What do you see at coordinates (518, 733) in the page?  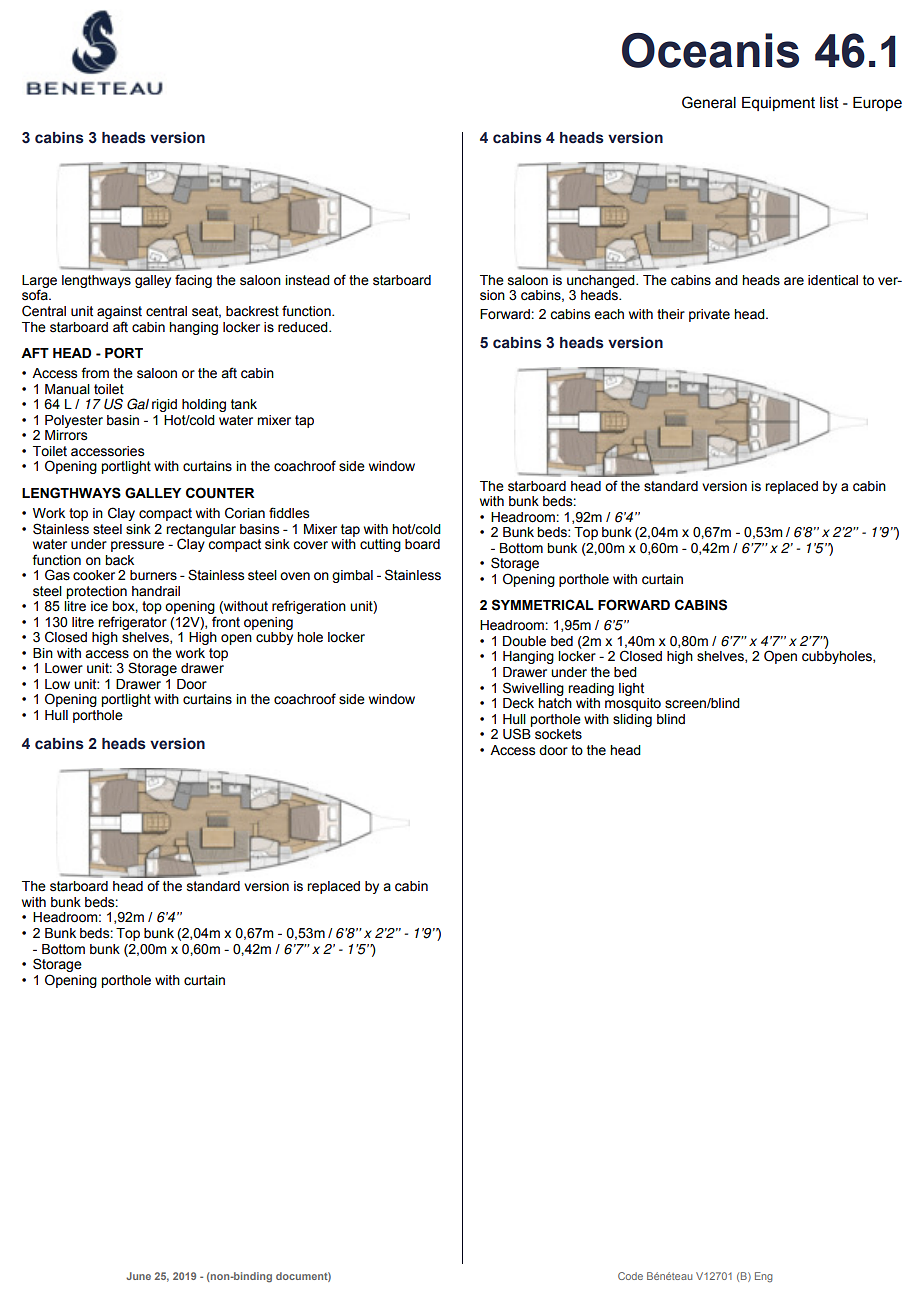 I see `USB` at bounding box center [518, 733].
